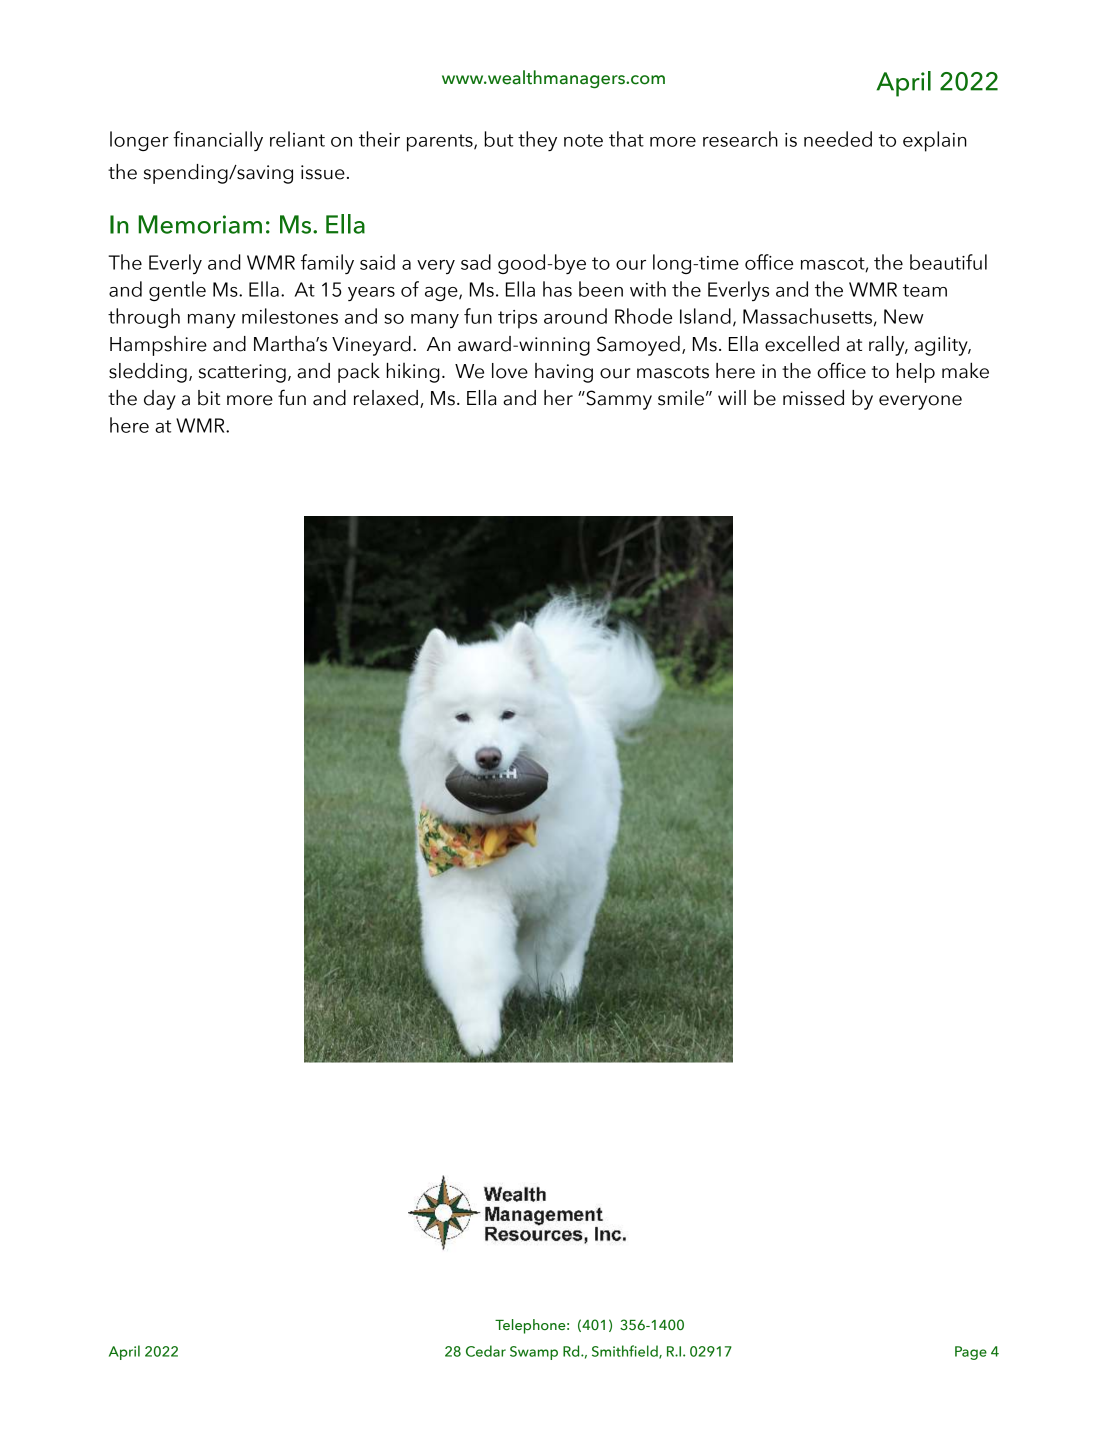 Image resolution: width=1108 pixels, height=1434 pixels. Describe the element at coordinates (209, 398) in the screenshot. I see `bit` at that location.
